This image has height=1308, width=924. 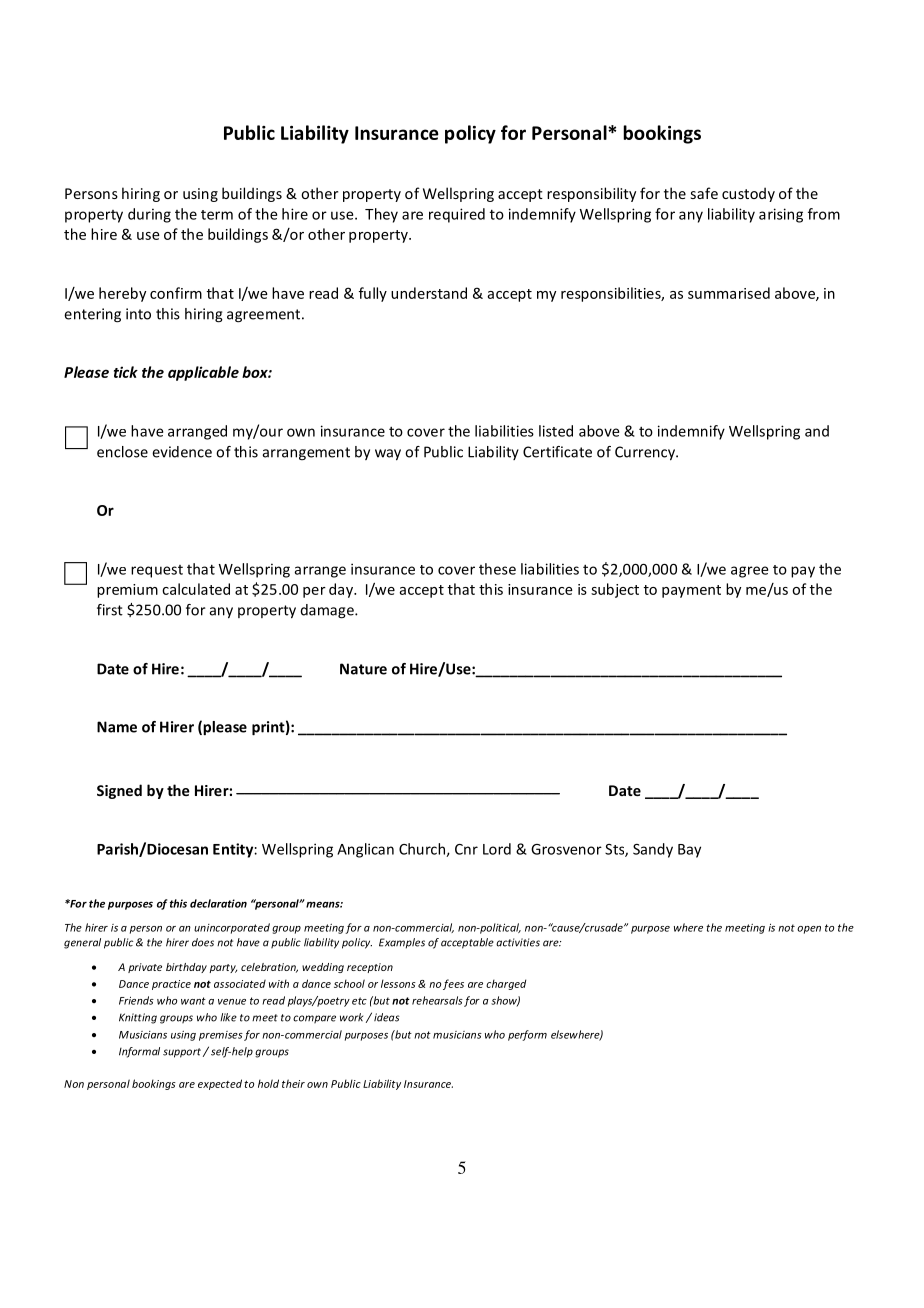 I want to click on required, so click(x=457, y=215).
